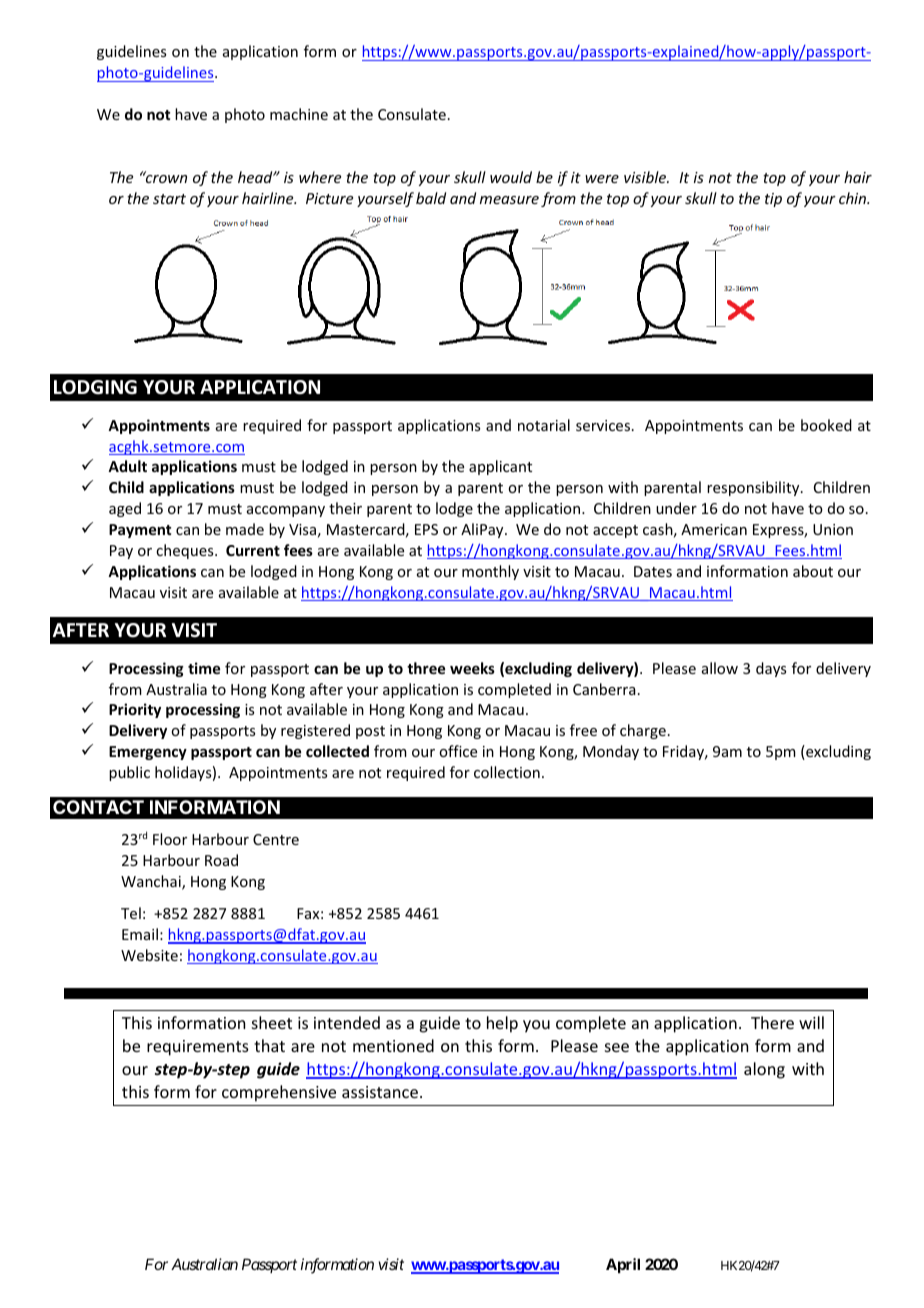  I want to click on comprehensive, so click(279, 1093).
